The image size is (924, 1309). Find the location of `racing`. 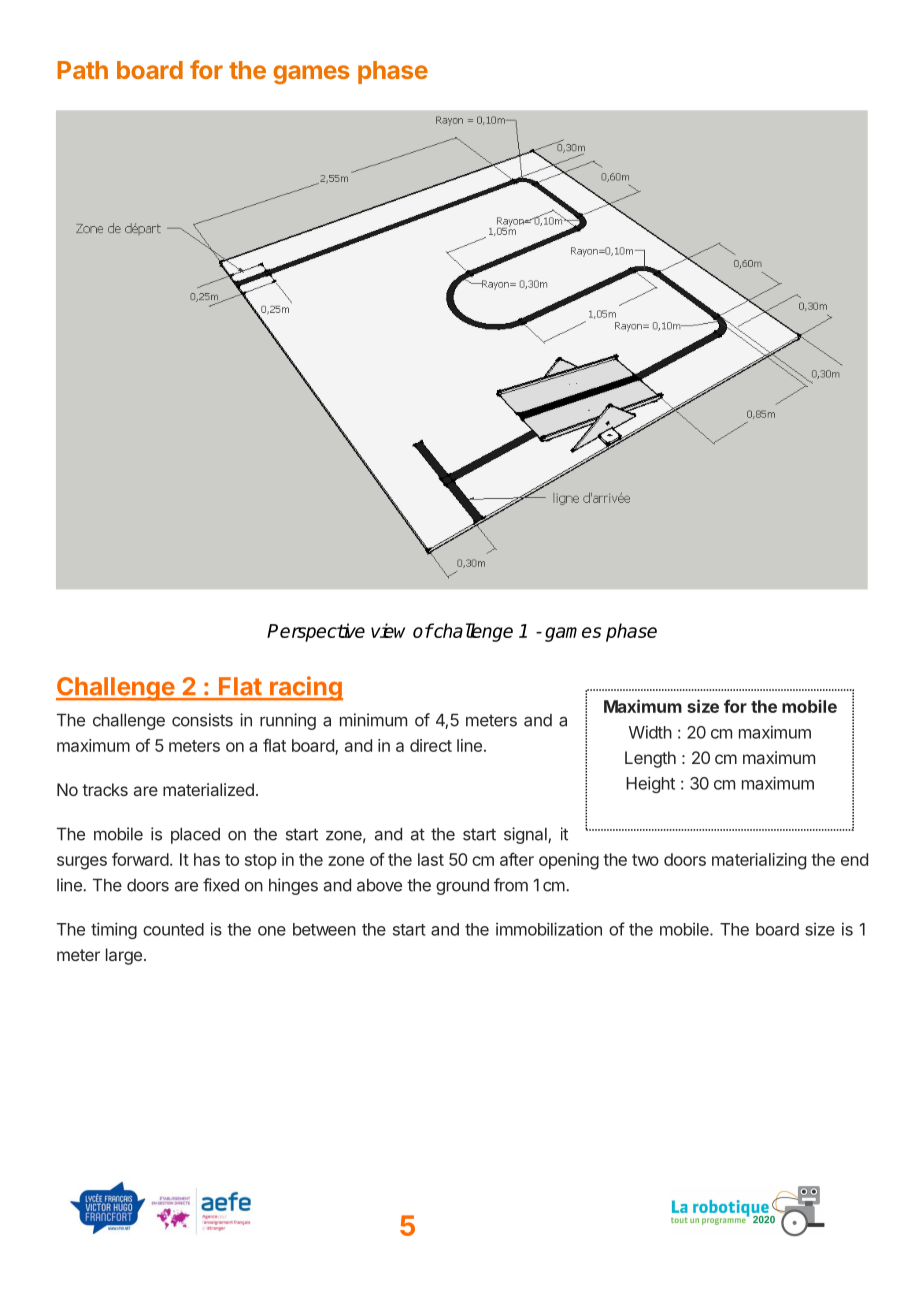

racing is located at coordinates (305, 688).
